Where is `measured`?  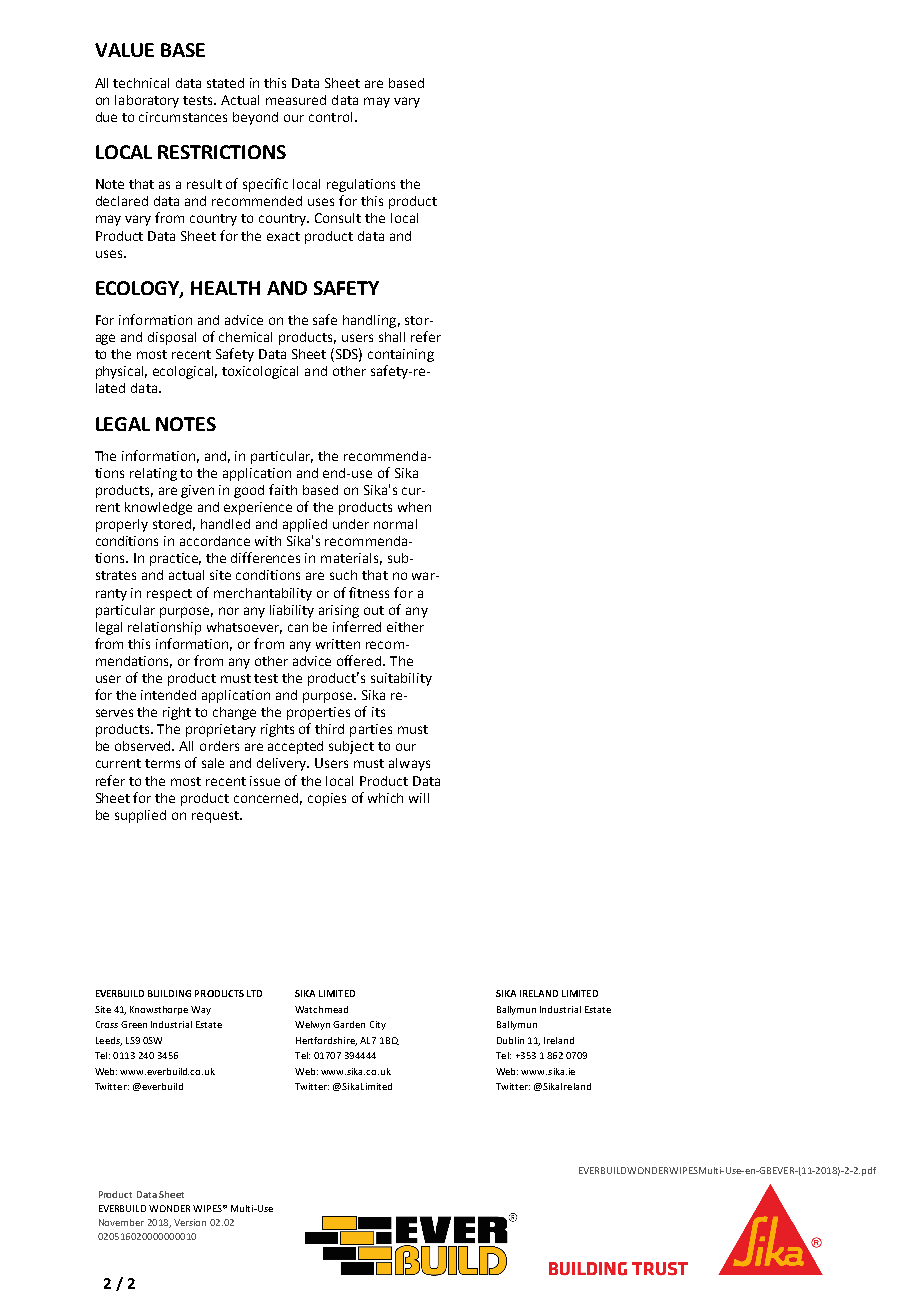
measured is located at coordinates (296, 100).
